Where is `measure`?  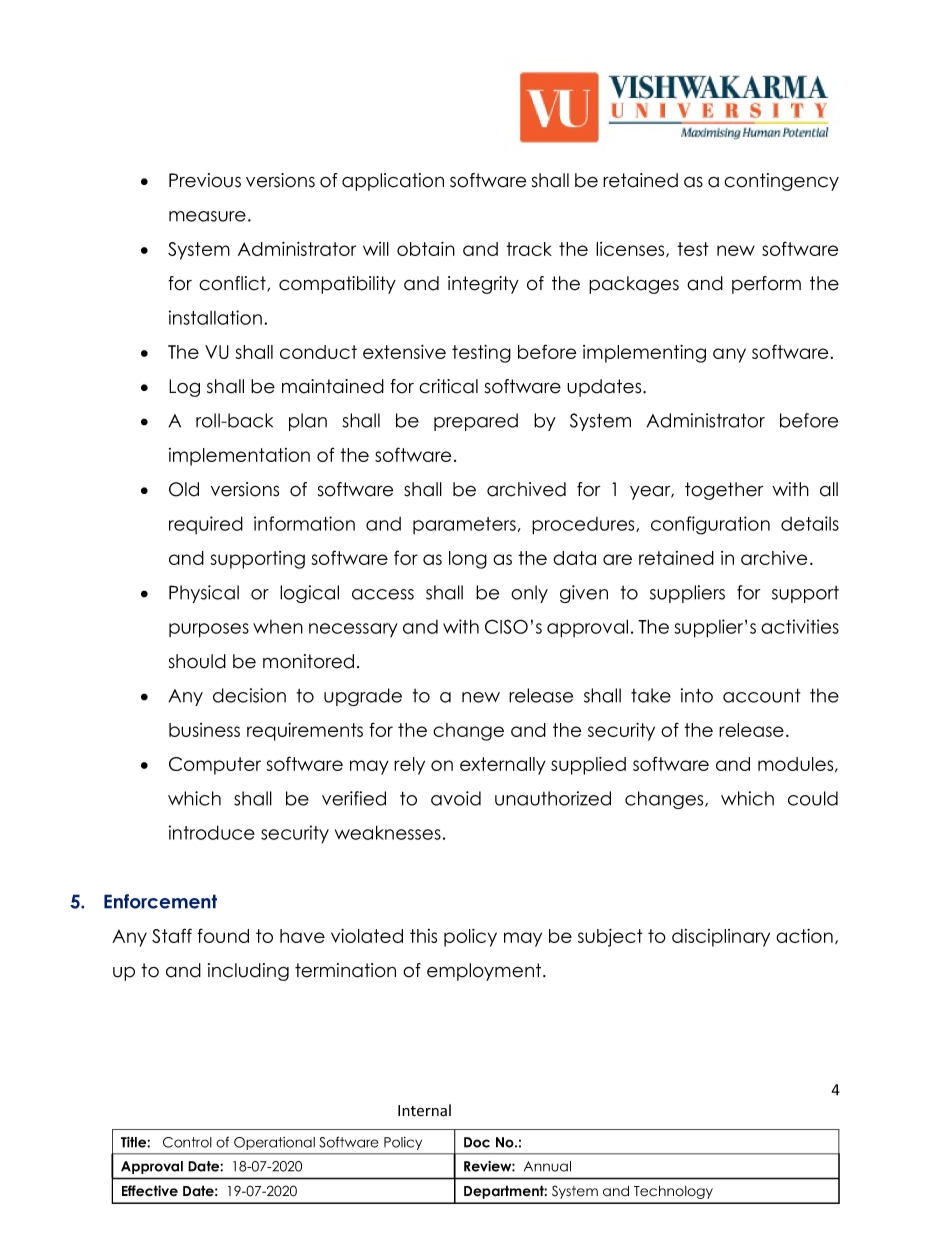 measure is located at coordinates (207, 216).
